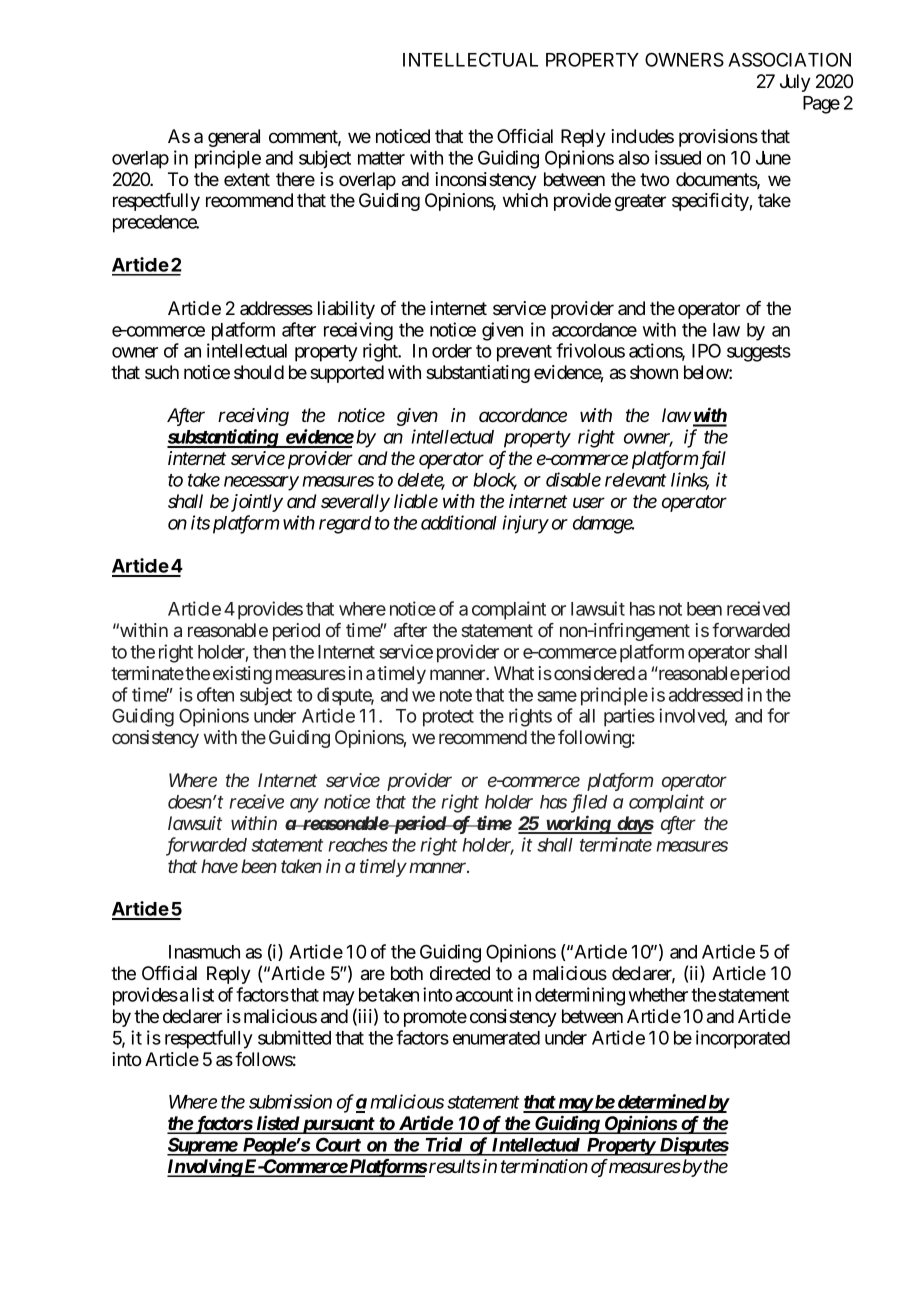  Describe the element at coordinates (759, 353) in the document. I see `suggests` at that location.
